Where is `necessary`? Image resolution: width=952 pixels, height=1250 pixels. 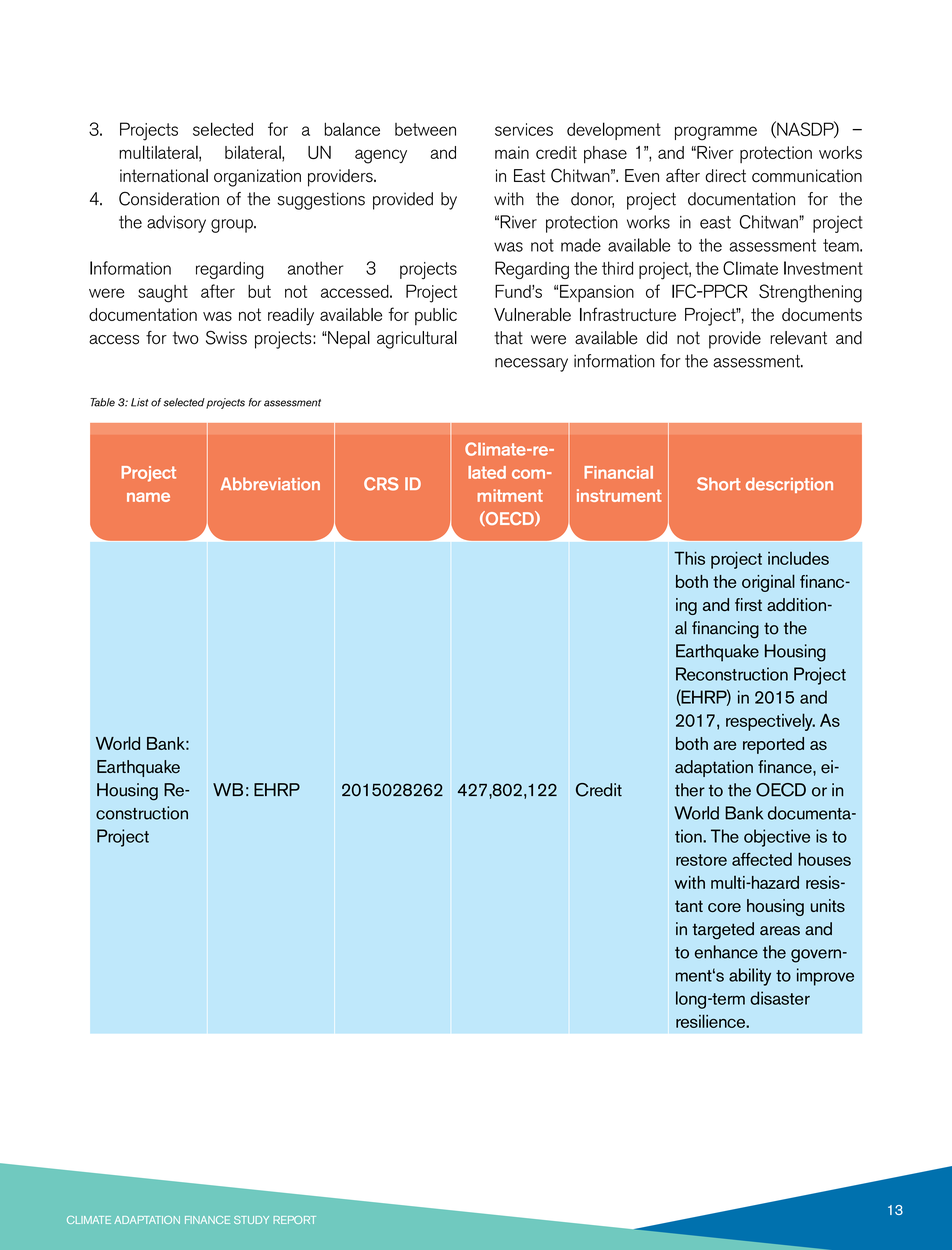 necessary is located at coordinates (531, 365).
